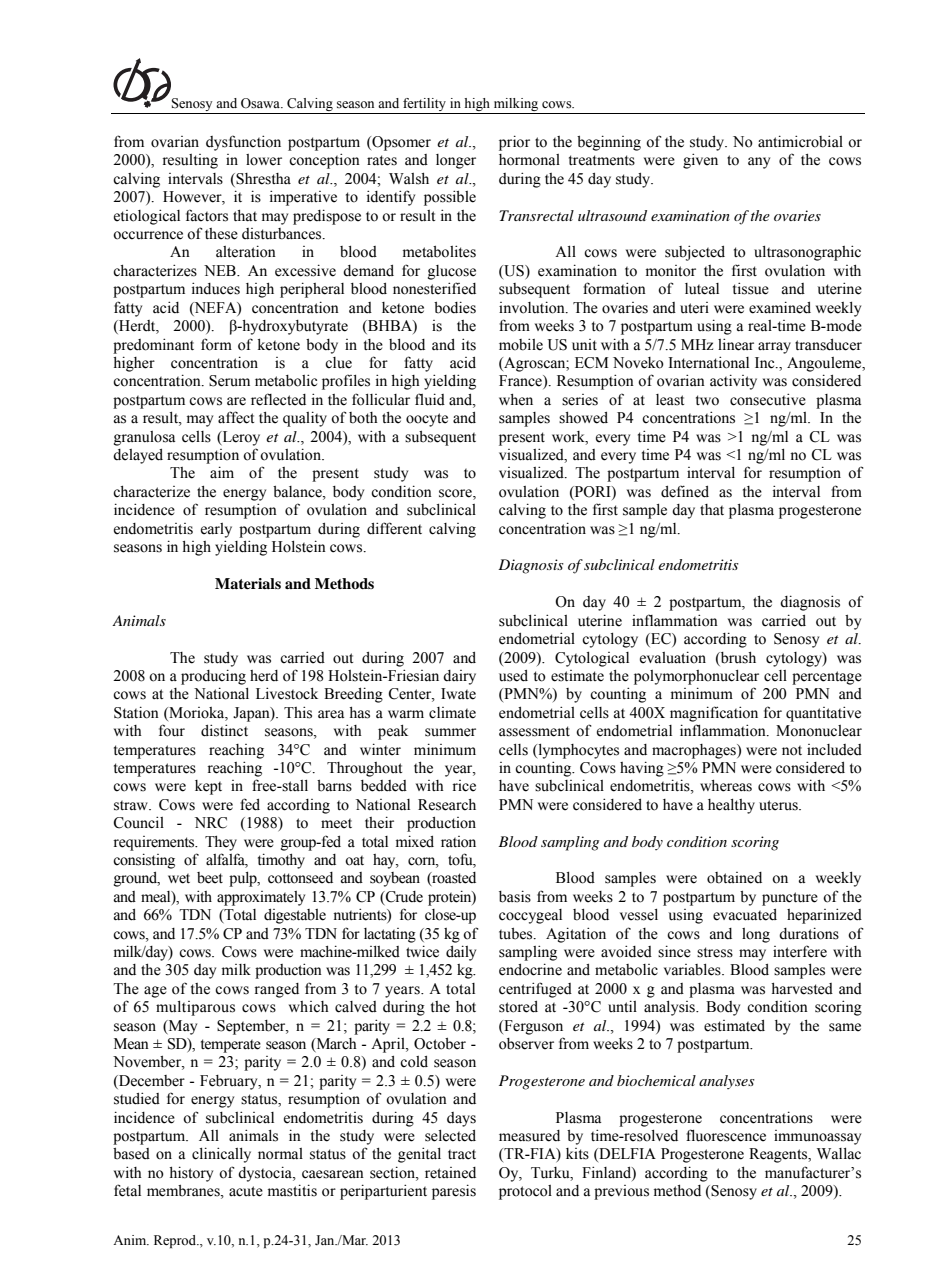  Describe the element at coordinates (514, 143) in the page. I see `prior` at that location.
